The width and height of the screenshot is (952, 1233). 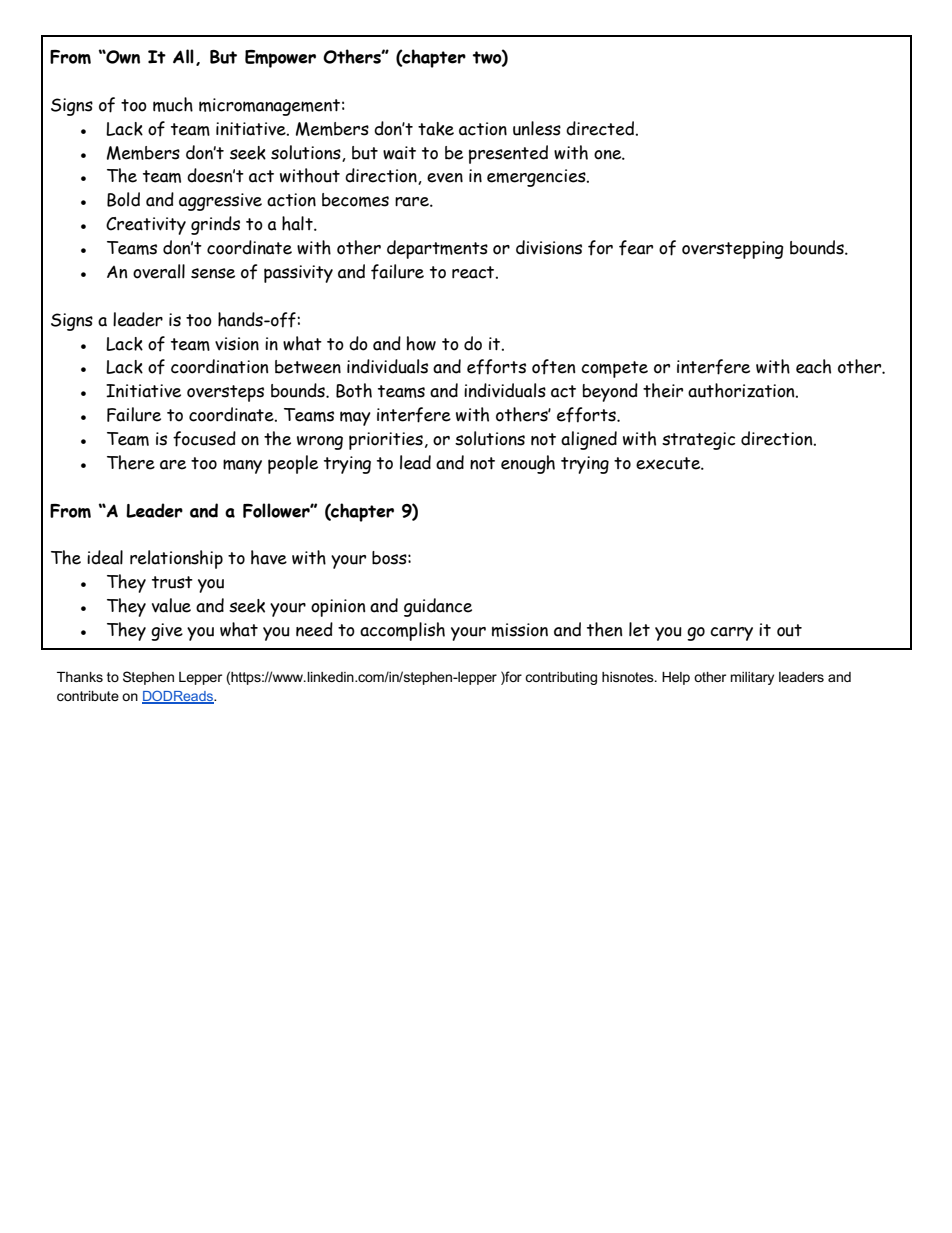 What do you see at coordinates (600, 128) in the screenshot?
I see `directed` at bounding box center [600, 128].
